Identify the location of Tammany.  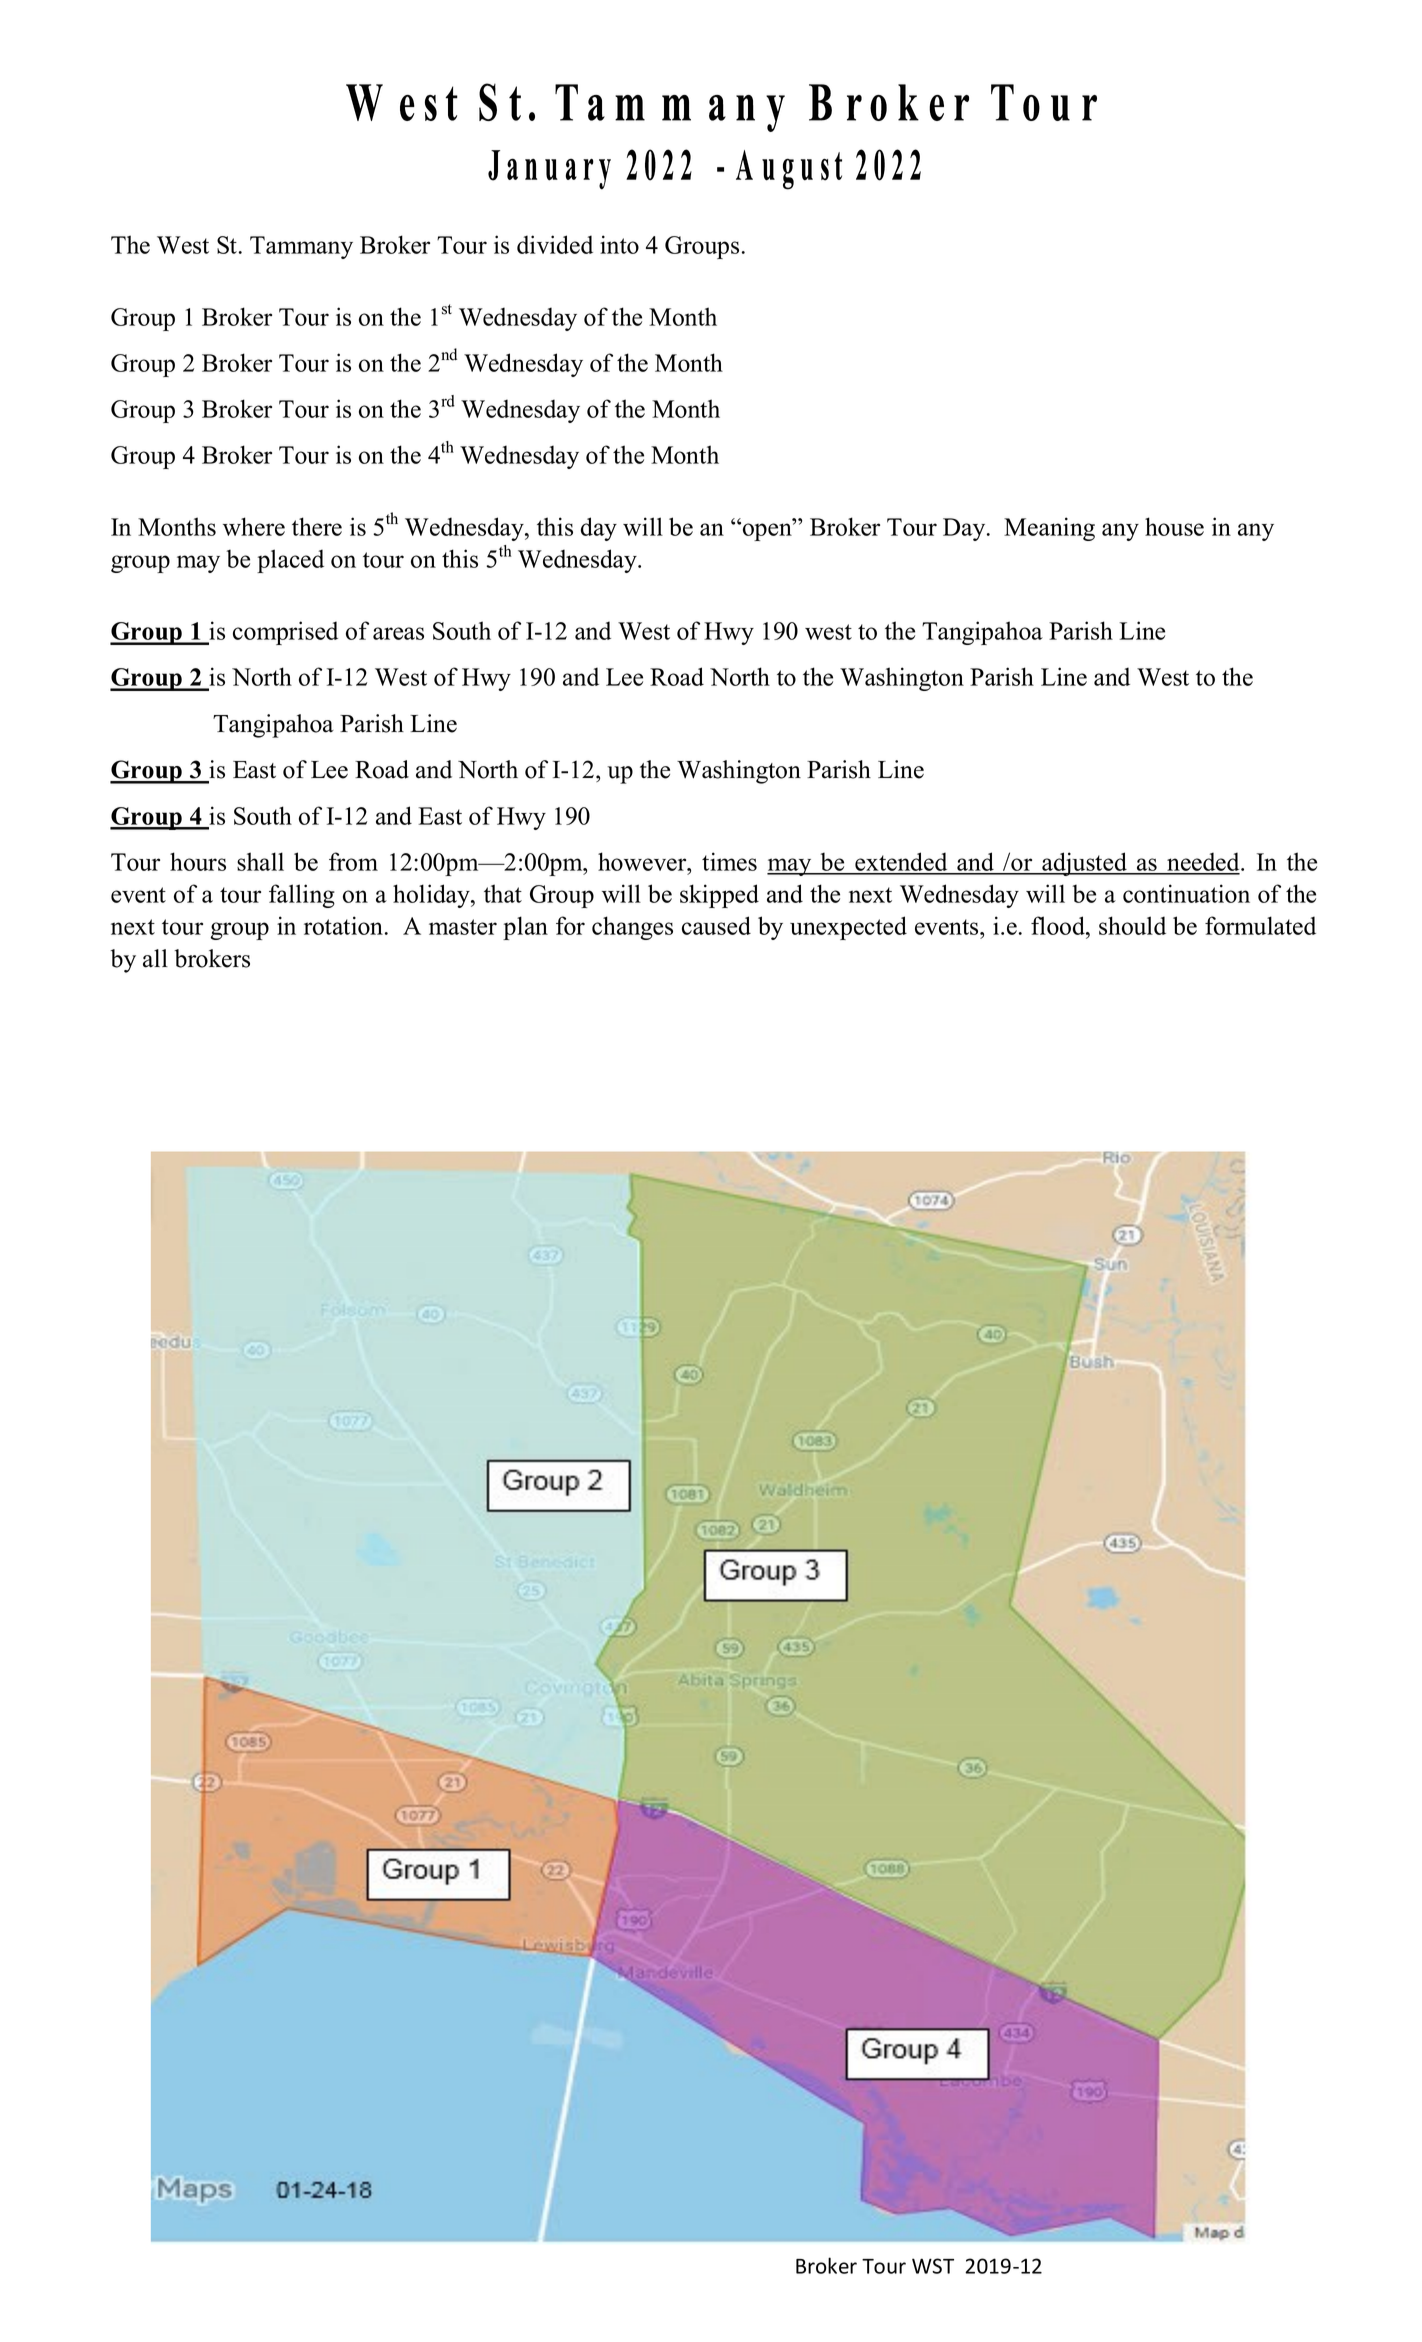
(301, 247).
